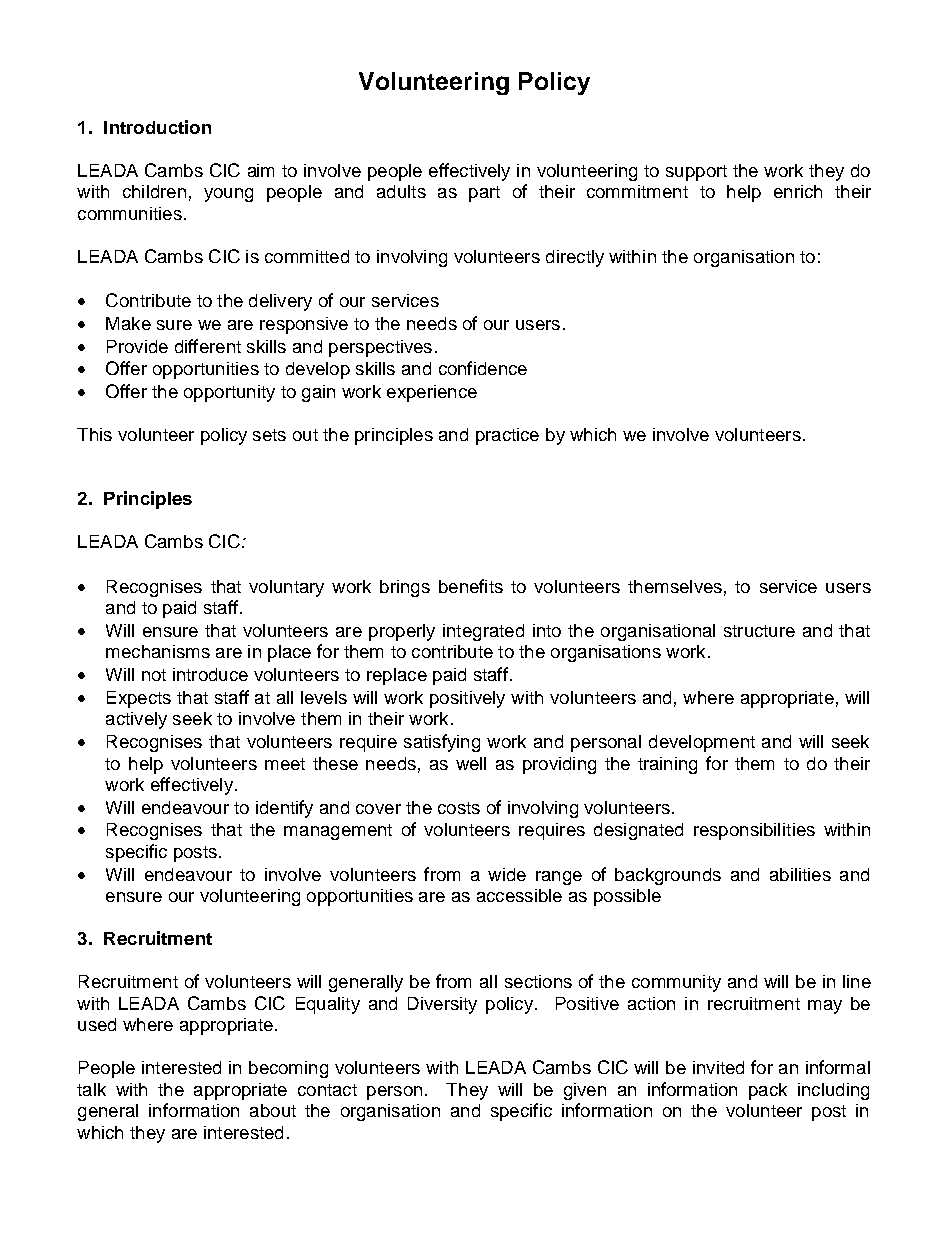 Image resolution: width=952 pixels, height=1233 pixels. What do you see at coordinates (585, 1091) in the image?
I see `given` at bounding box center [585, 1091].
